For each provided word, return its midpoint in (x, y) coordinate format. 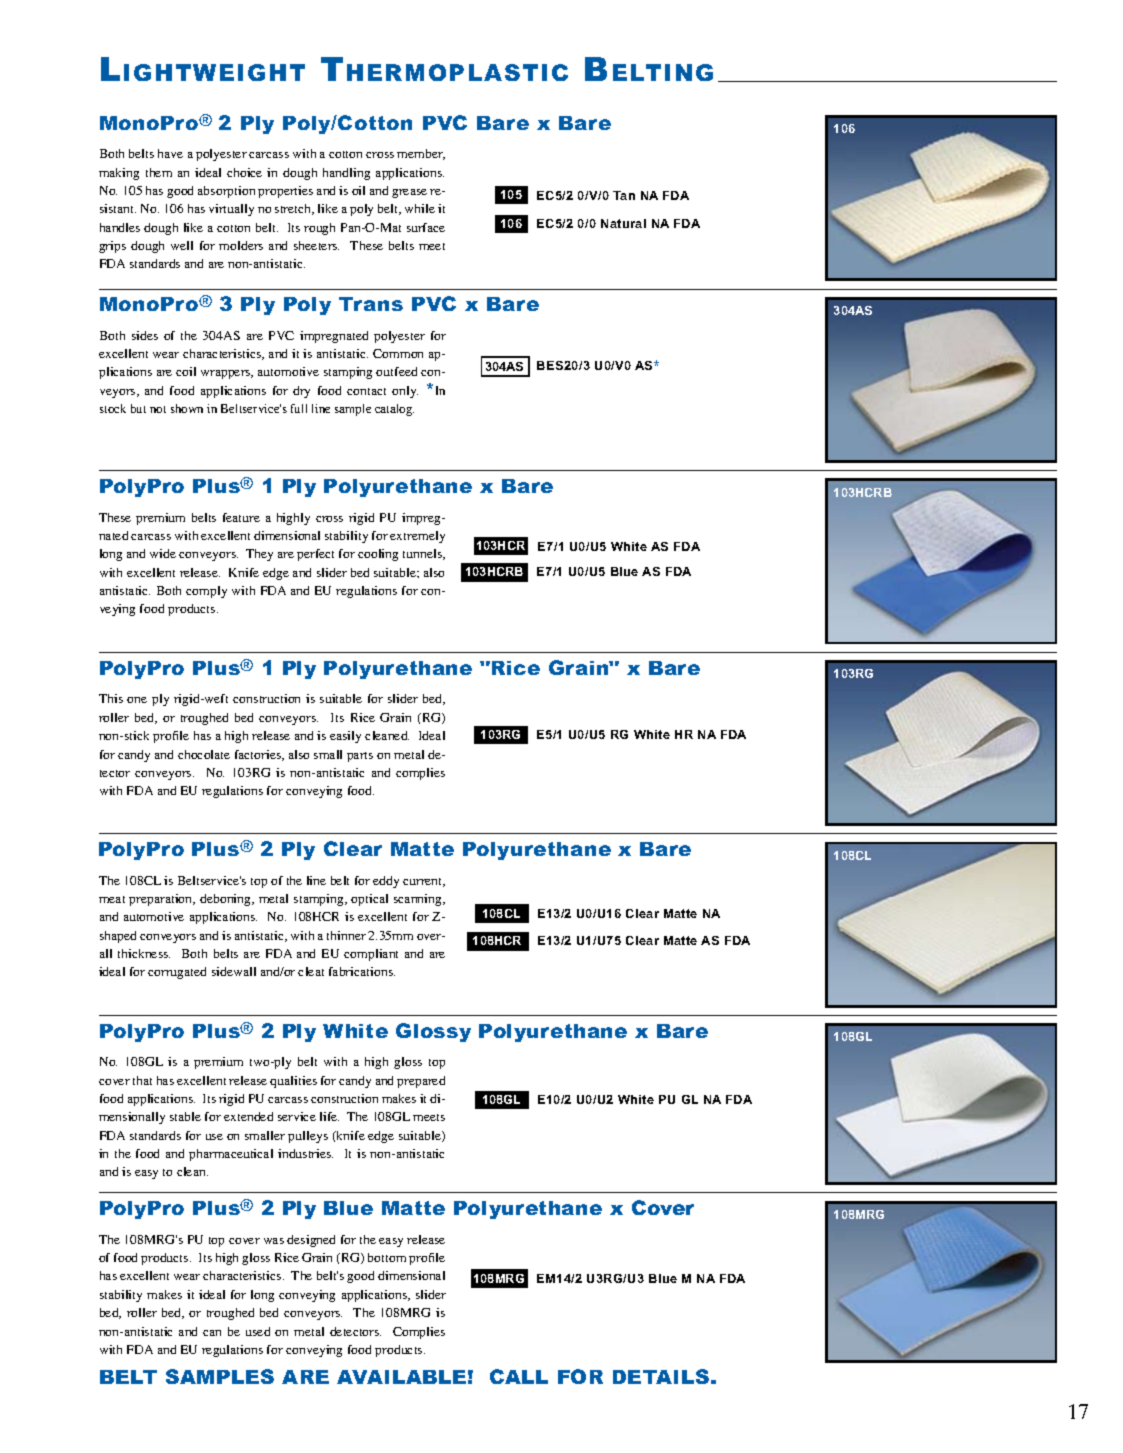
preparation (162, 900)
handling (346, 174)
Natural (623, 223)
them (159, 172)
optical (369, 900)
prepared (421, 1082)
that (142, 1080)
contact (366, 391)
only (405, 392)
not (158, 409)
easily (345, 737)
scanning (419, 900)
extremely (417, 537)
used (258, 1331)
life (329, 1116)
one (137, 700)
